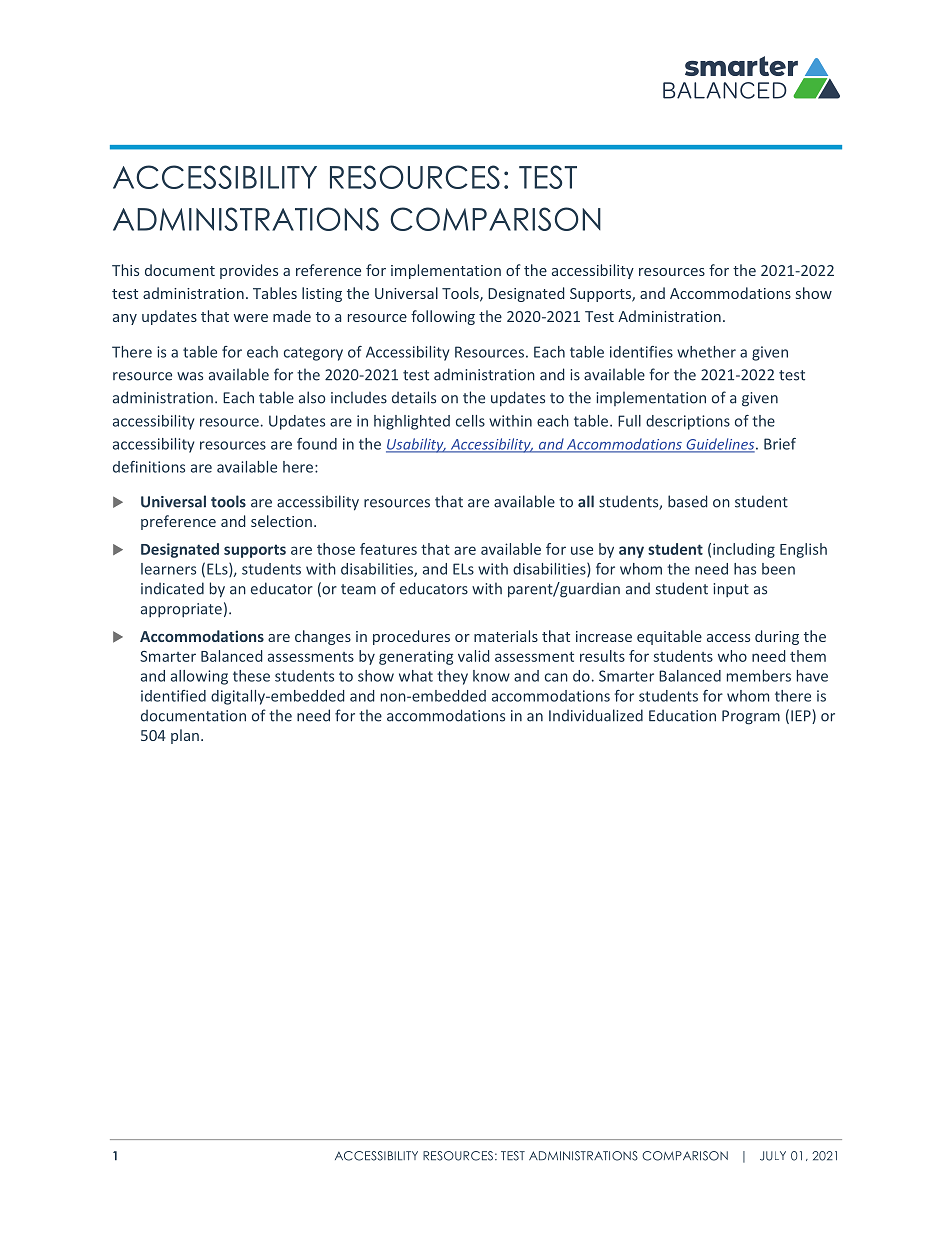  Describe the element at coordinates (251, 318) in the screenshot. I see `were` at that location.
